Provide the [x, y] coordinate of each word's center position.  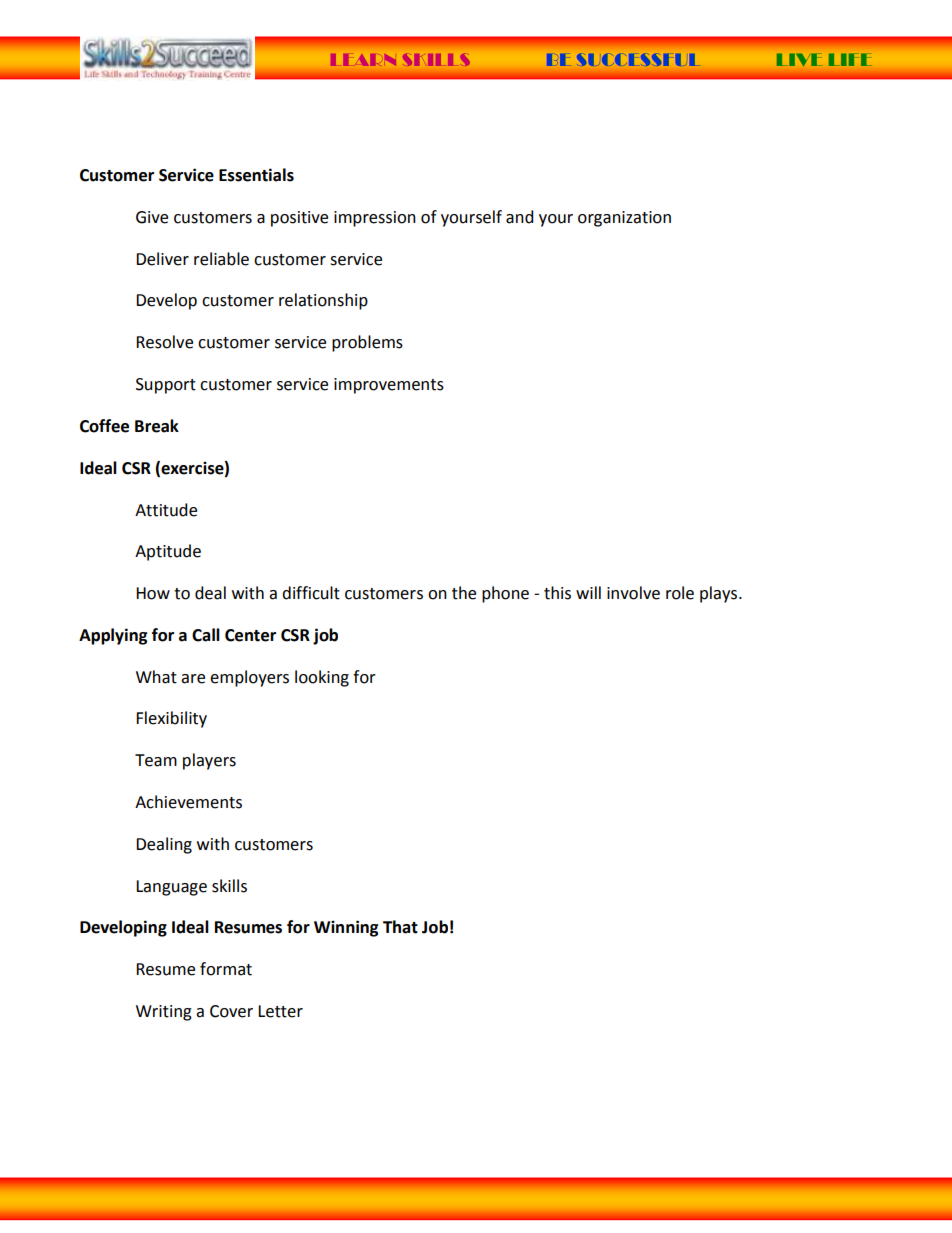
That [400, 927]
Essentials [256, 175]
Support [166, 386]
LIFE [850, 59]
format [226, 969]
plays [720, 594]
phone [505, 594]
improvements [389, 386]
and [520, 217]
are [193, 679]
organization [624, 219]
